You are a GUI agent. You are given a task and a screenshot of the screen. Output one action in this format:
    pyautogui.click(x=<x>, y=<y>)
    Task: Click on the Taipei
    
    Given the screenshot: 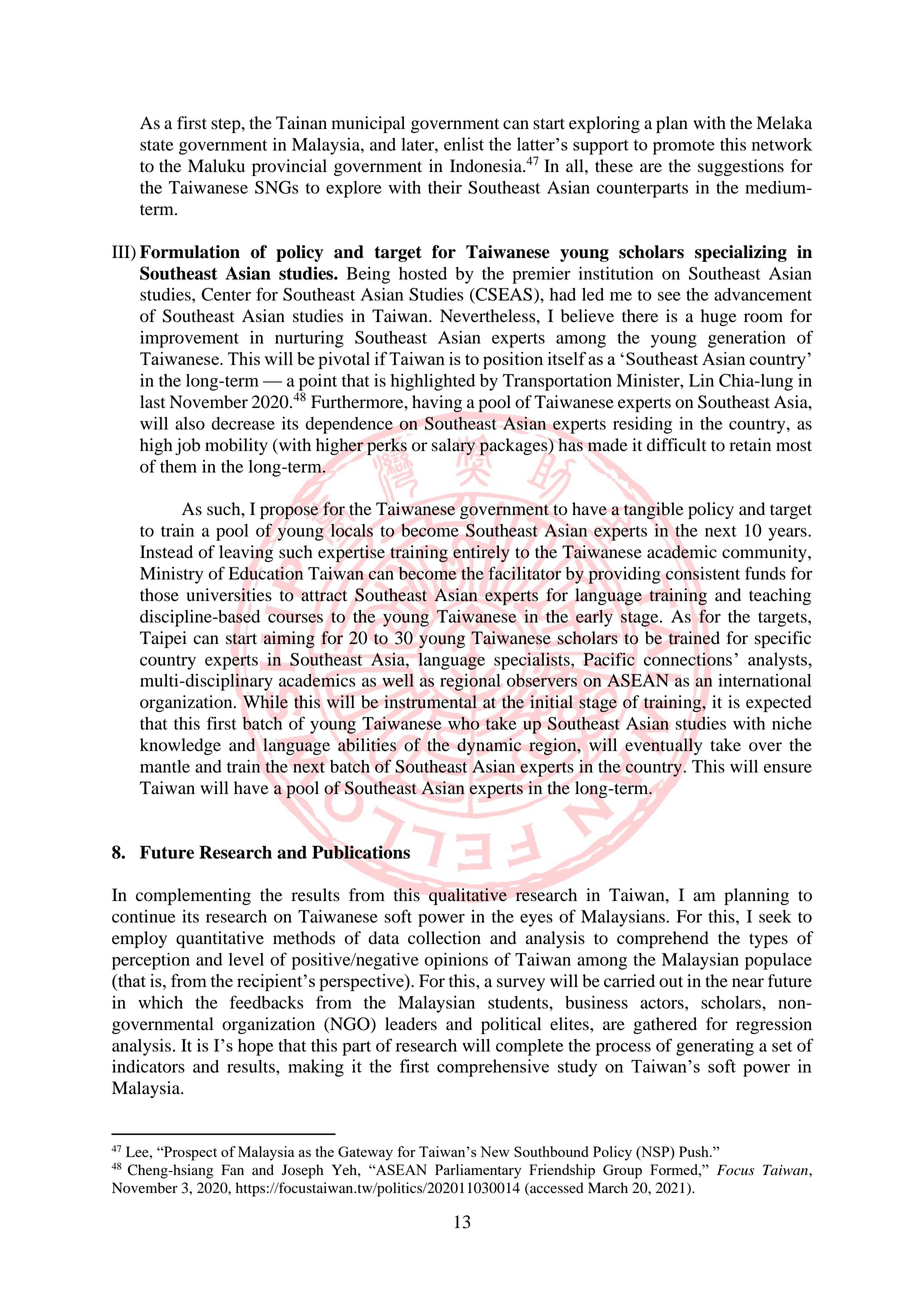 What is the action you would take?
    pyautogui.click(x=163, y=639)
